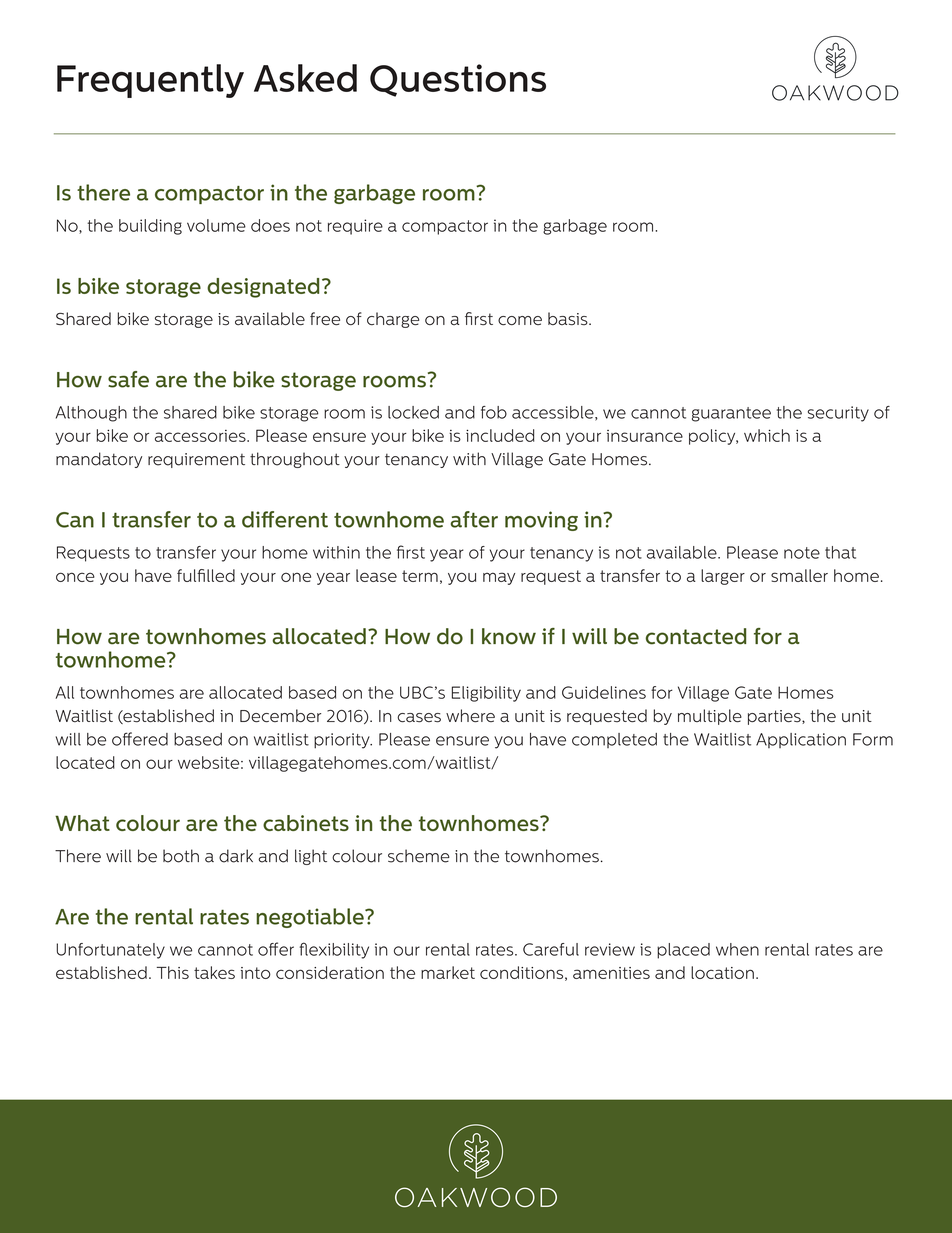  Describe the element at coordinates (280, 716) in the screenshot. I see `December` at that location.
